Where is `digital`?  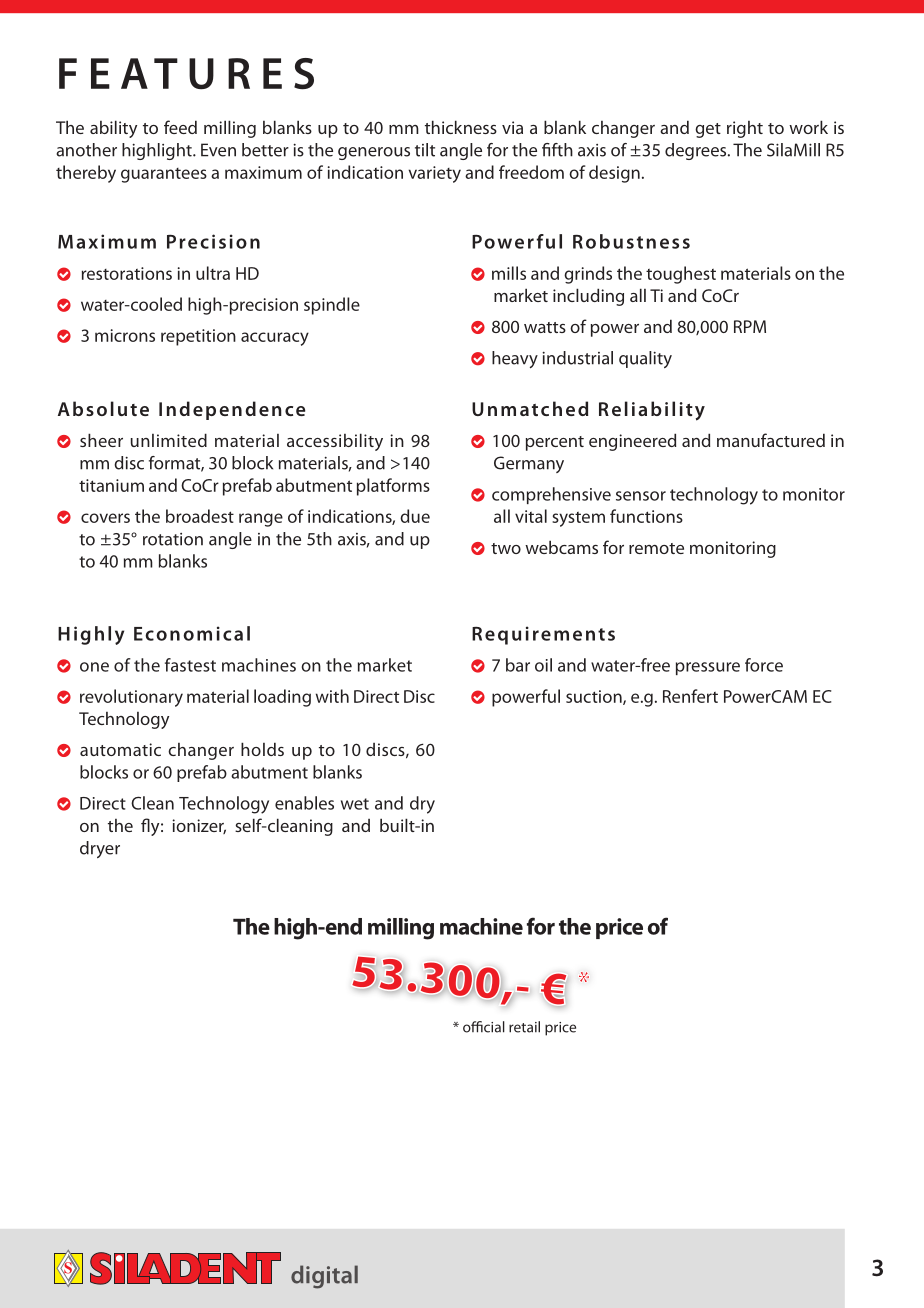 digital is located at coordinates (324, 1277).
